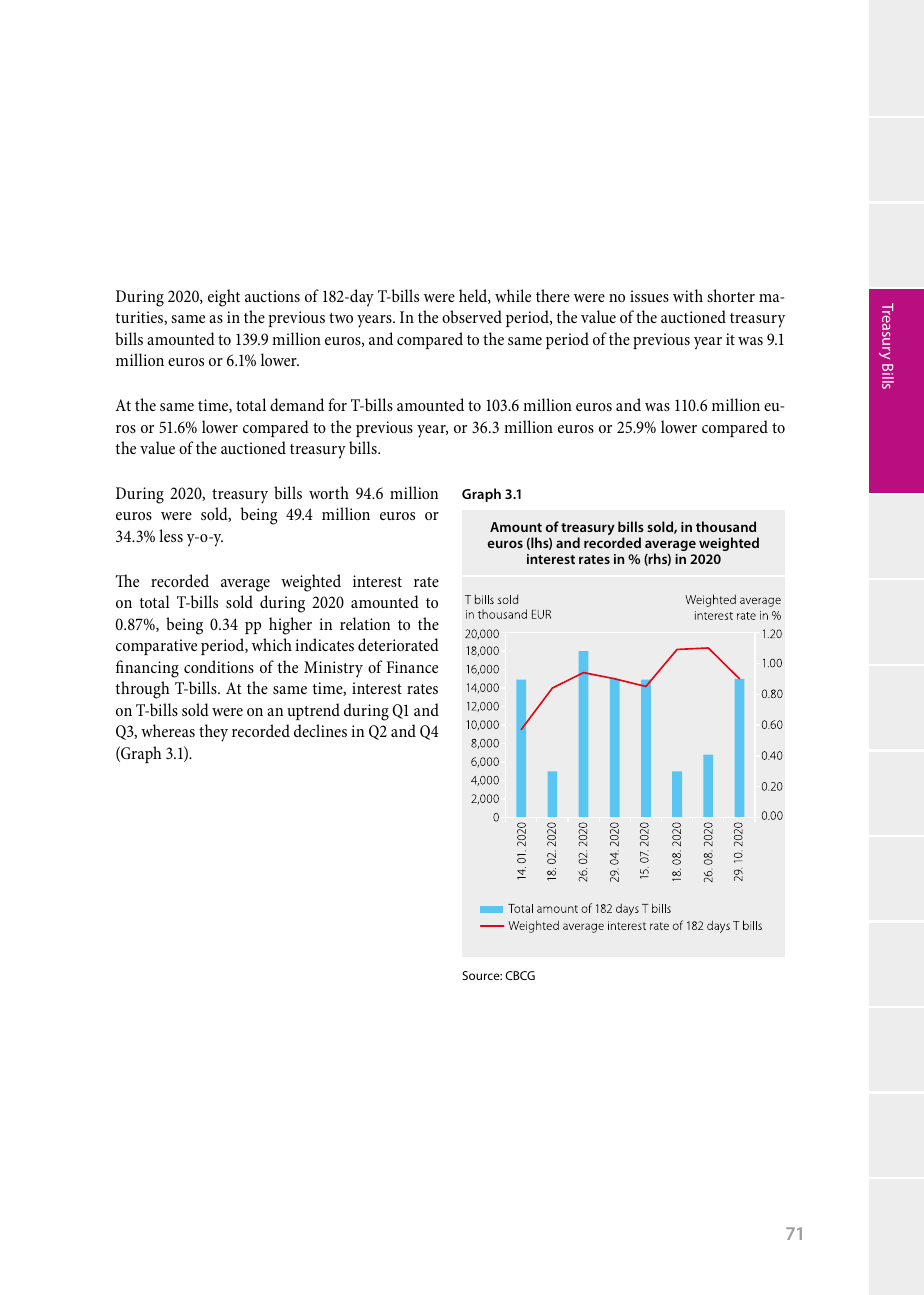 This screenshot has width=924, height=1295. What do you see at coordinates (337, 404) in the screenshot?
I see `for` at bounding box center [337, 404].
